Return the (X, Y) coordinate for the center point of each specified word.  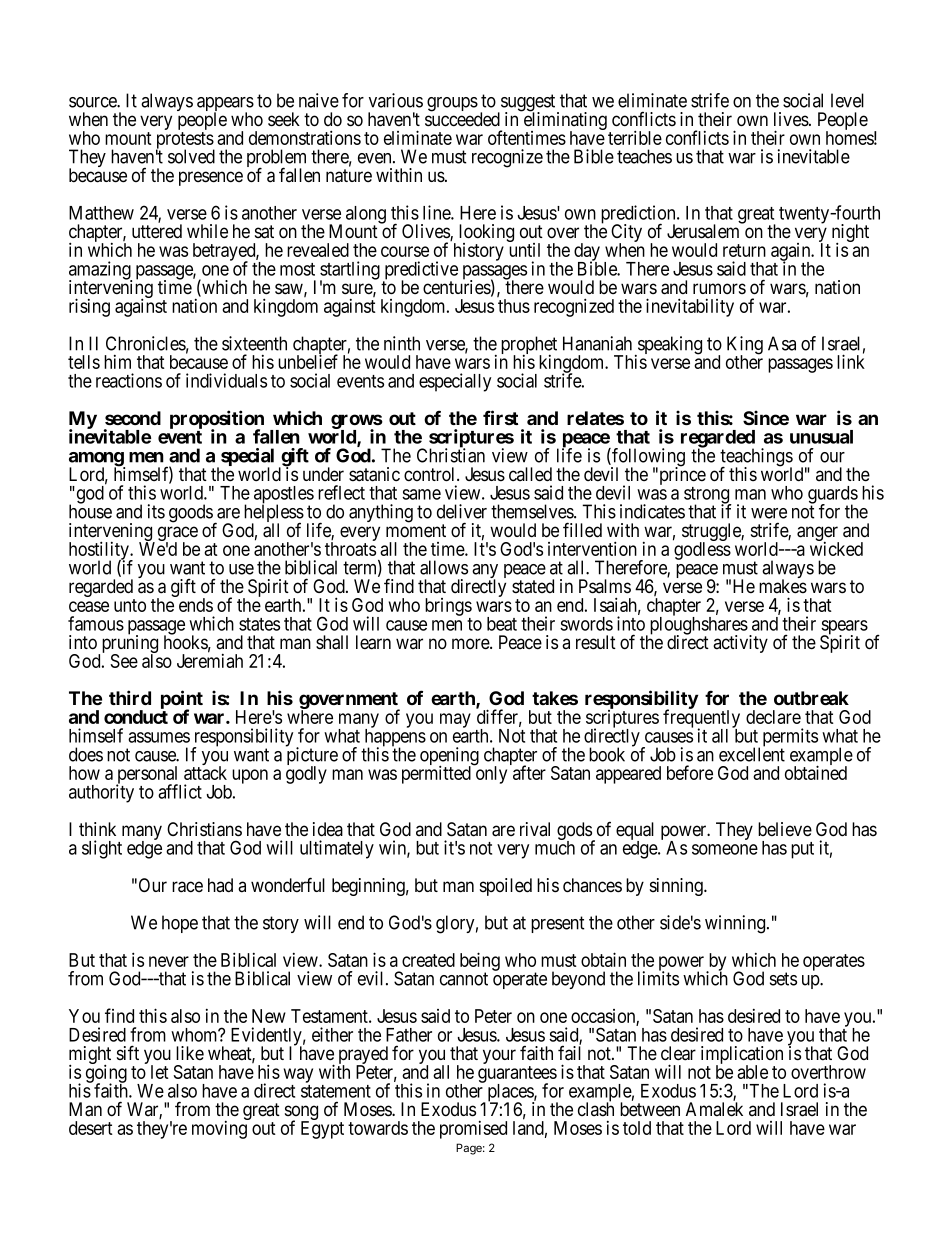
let (160, 1072)
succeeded (462, 119)
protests (185, 141)
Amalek (714, 1109)
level (847, 100)
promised (473, 1130)
